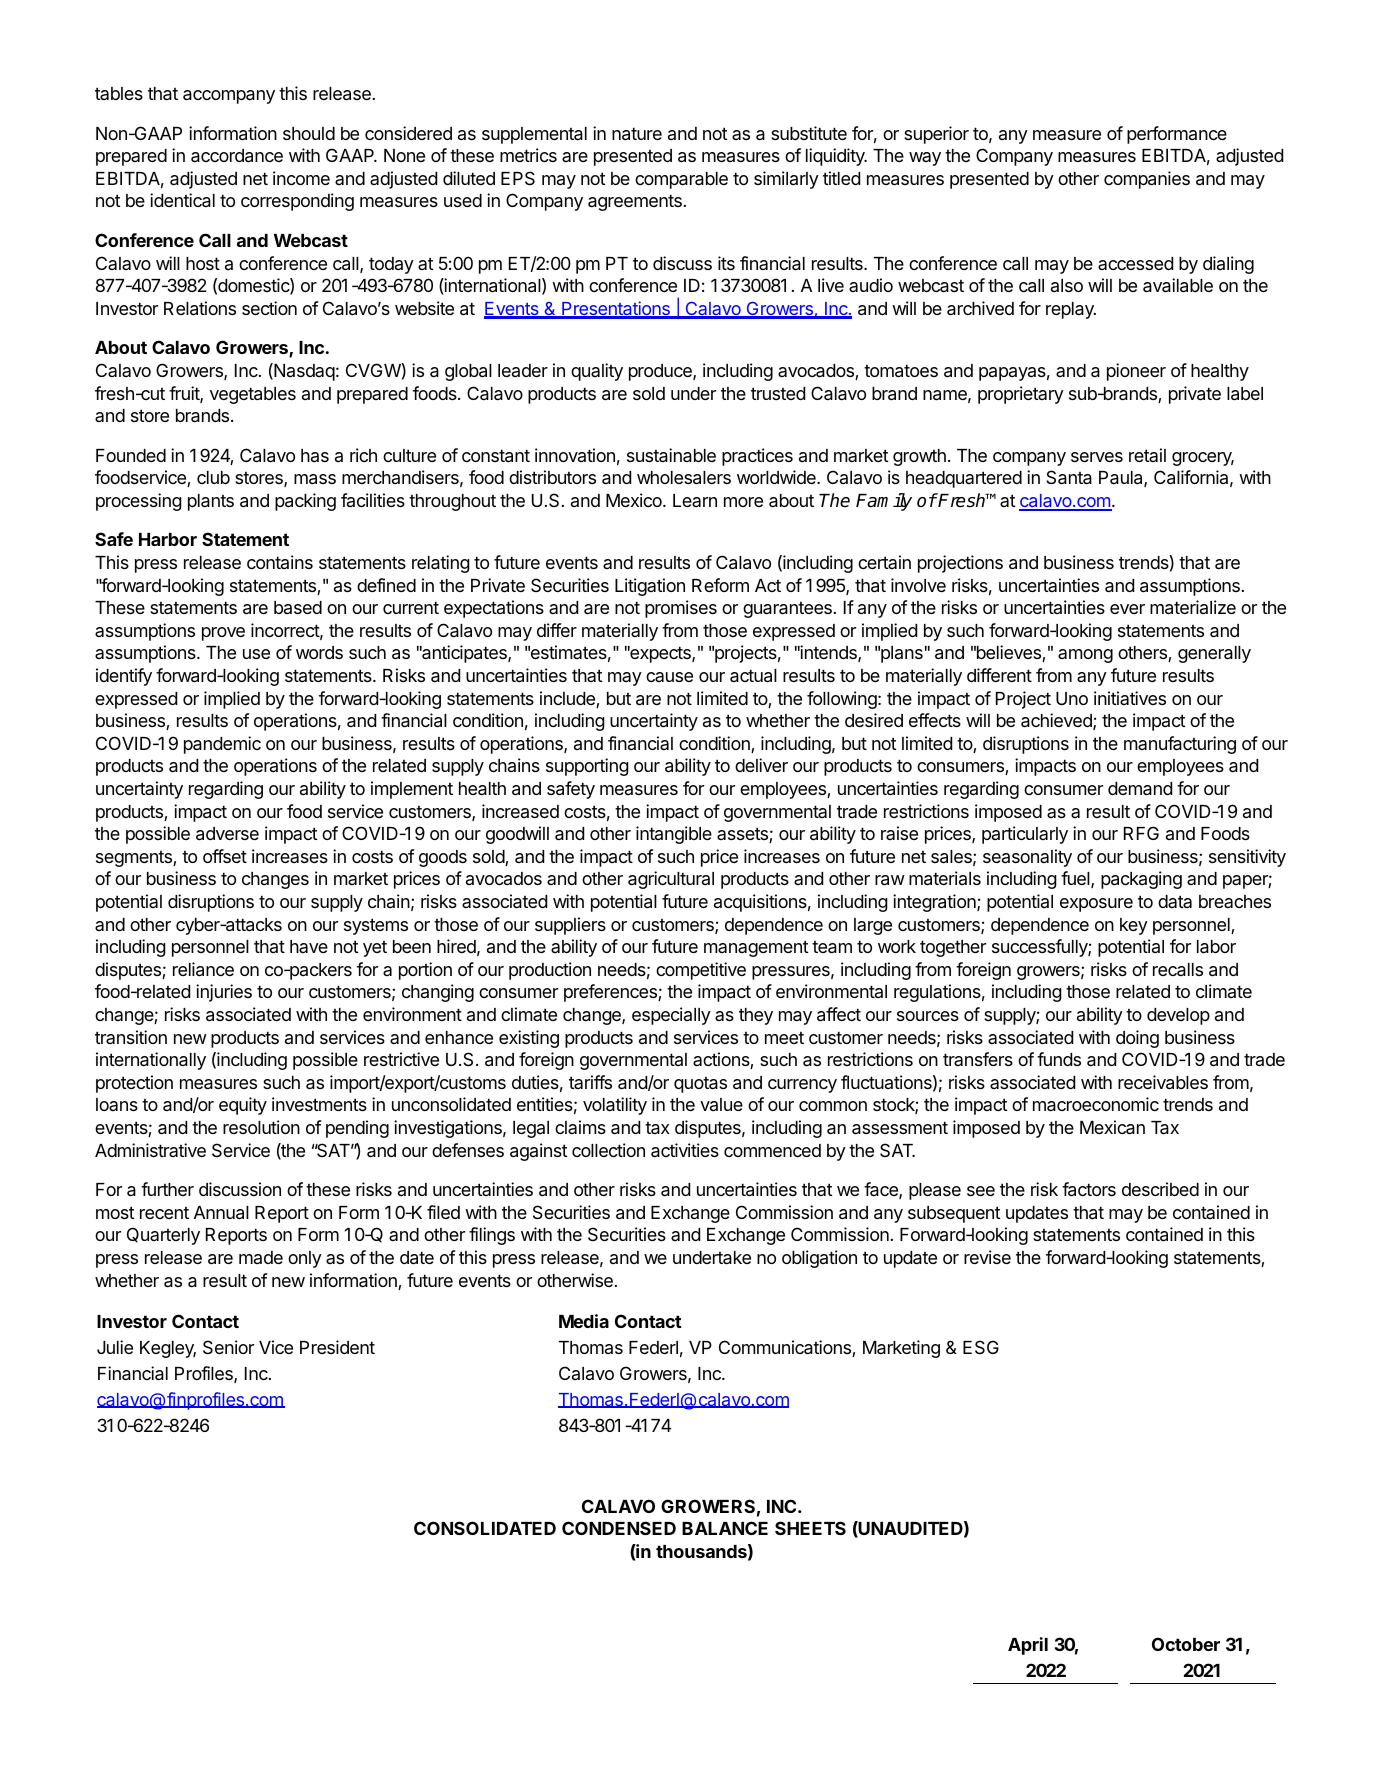 This page has height=1790, width=1383. I want to click on accordance, so click(237, 156).
